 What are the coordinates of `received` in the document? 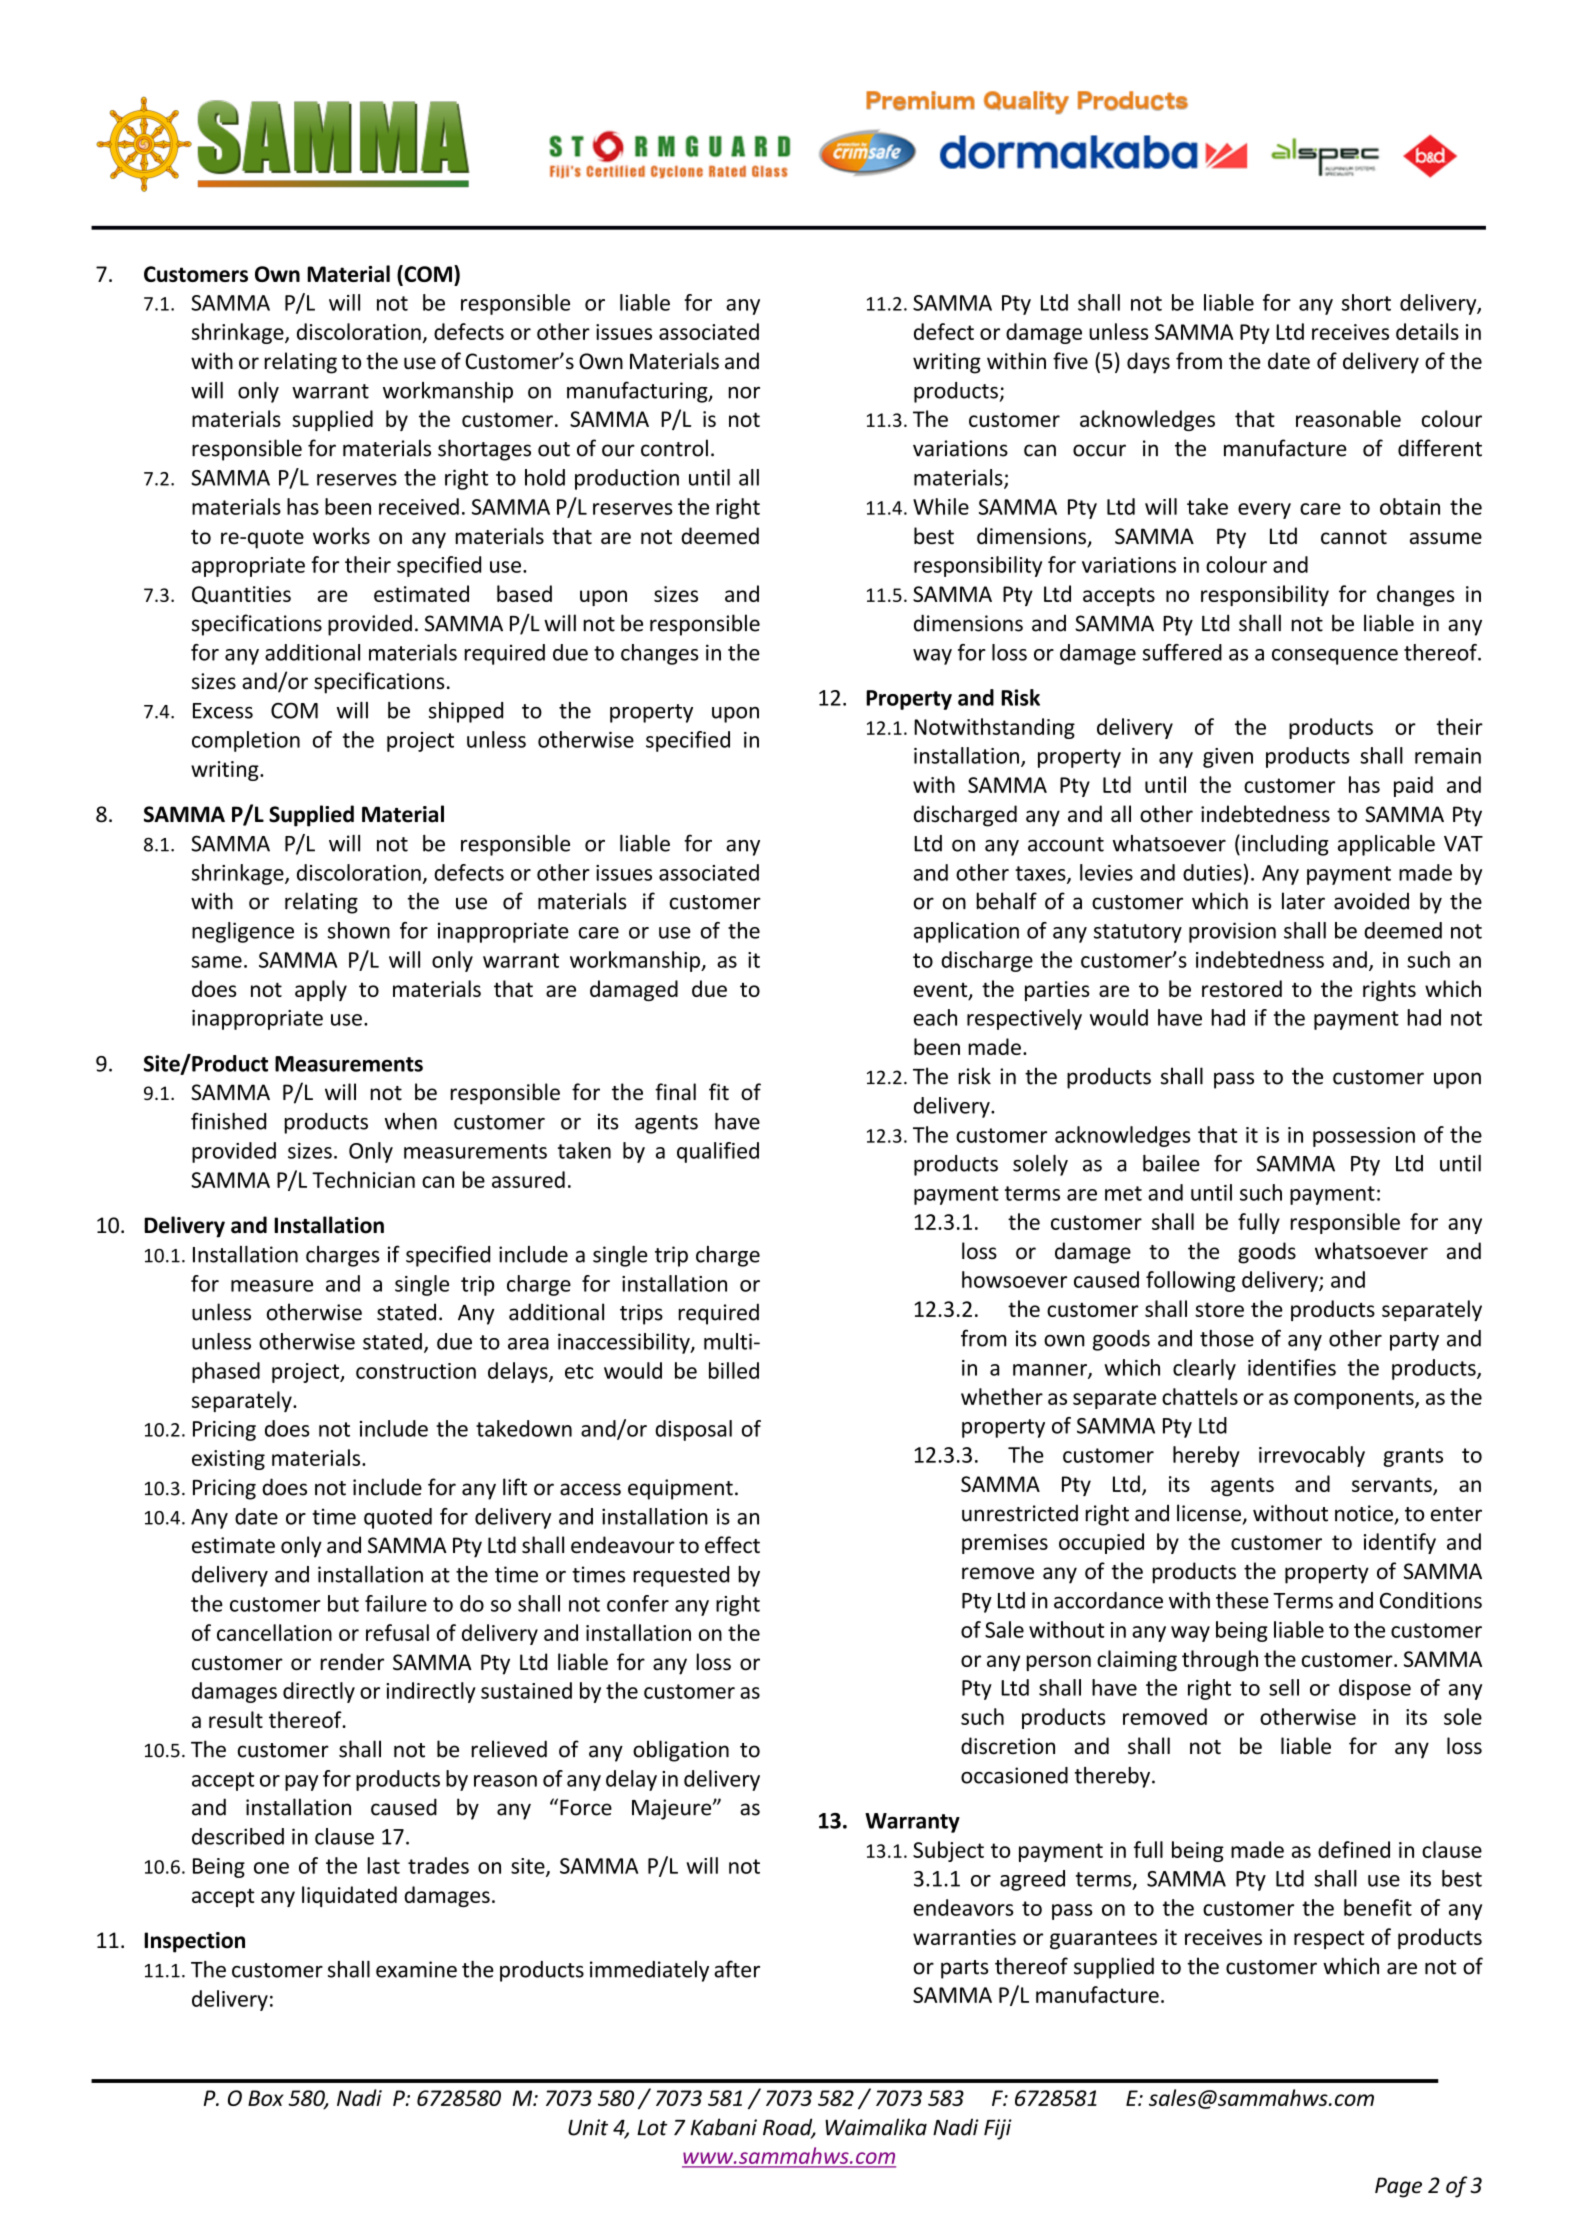 It's located at (419, 506).
